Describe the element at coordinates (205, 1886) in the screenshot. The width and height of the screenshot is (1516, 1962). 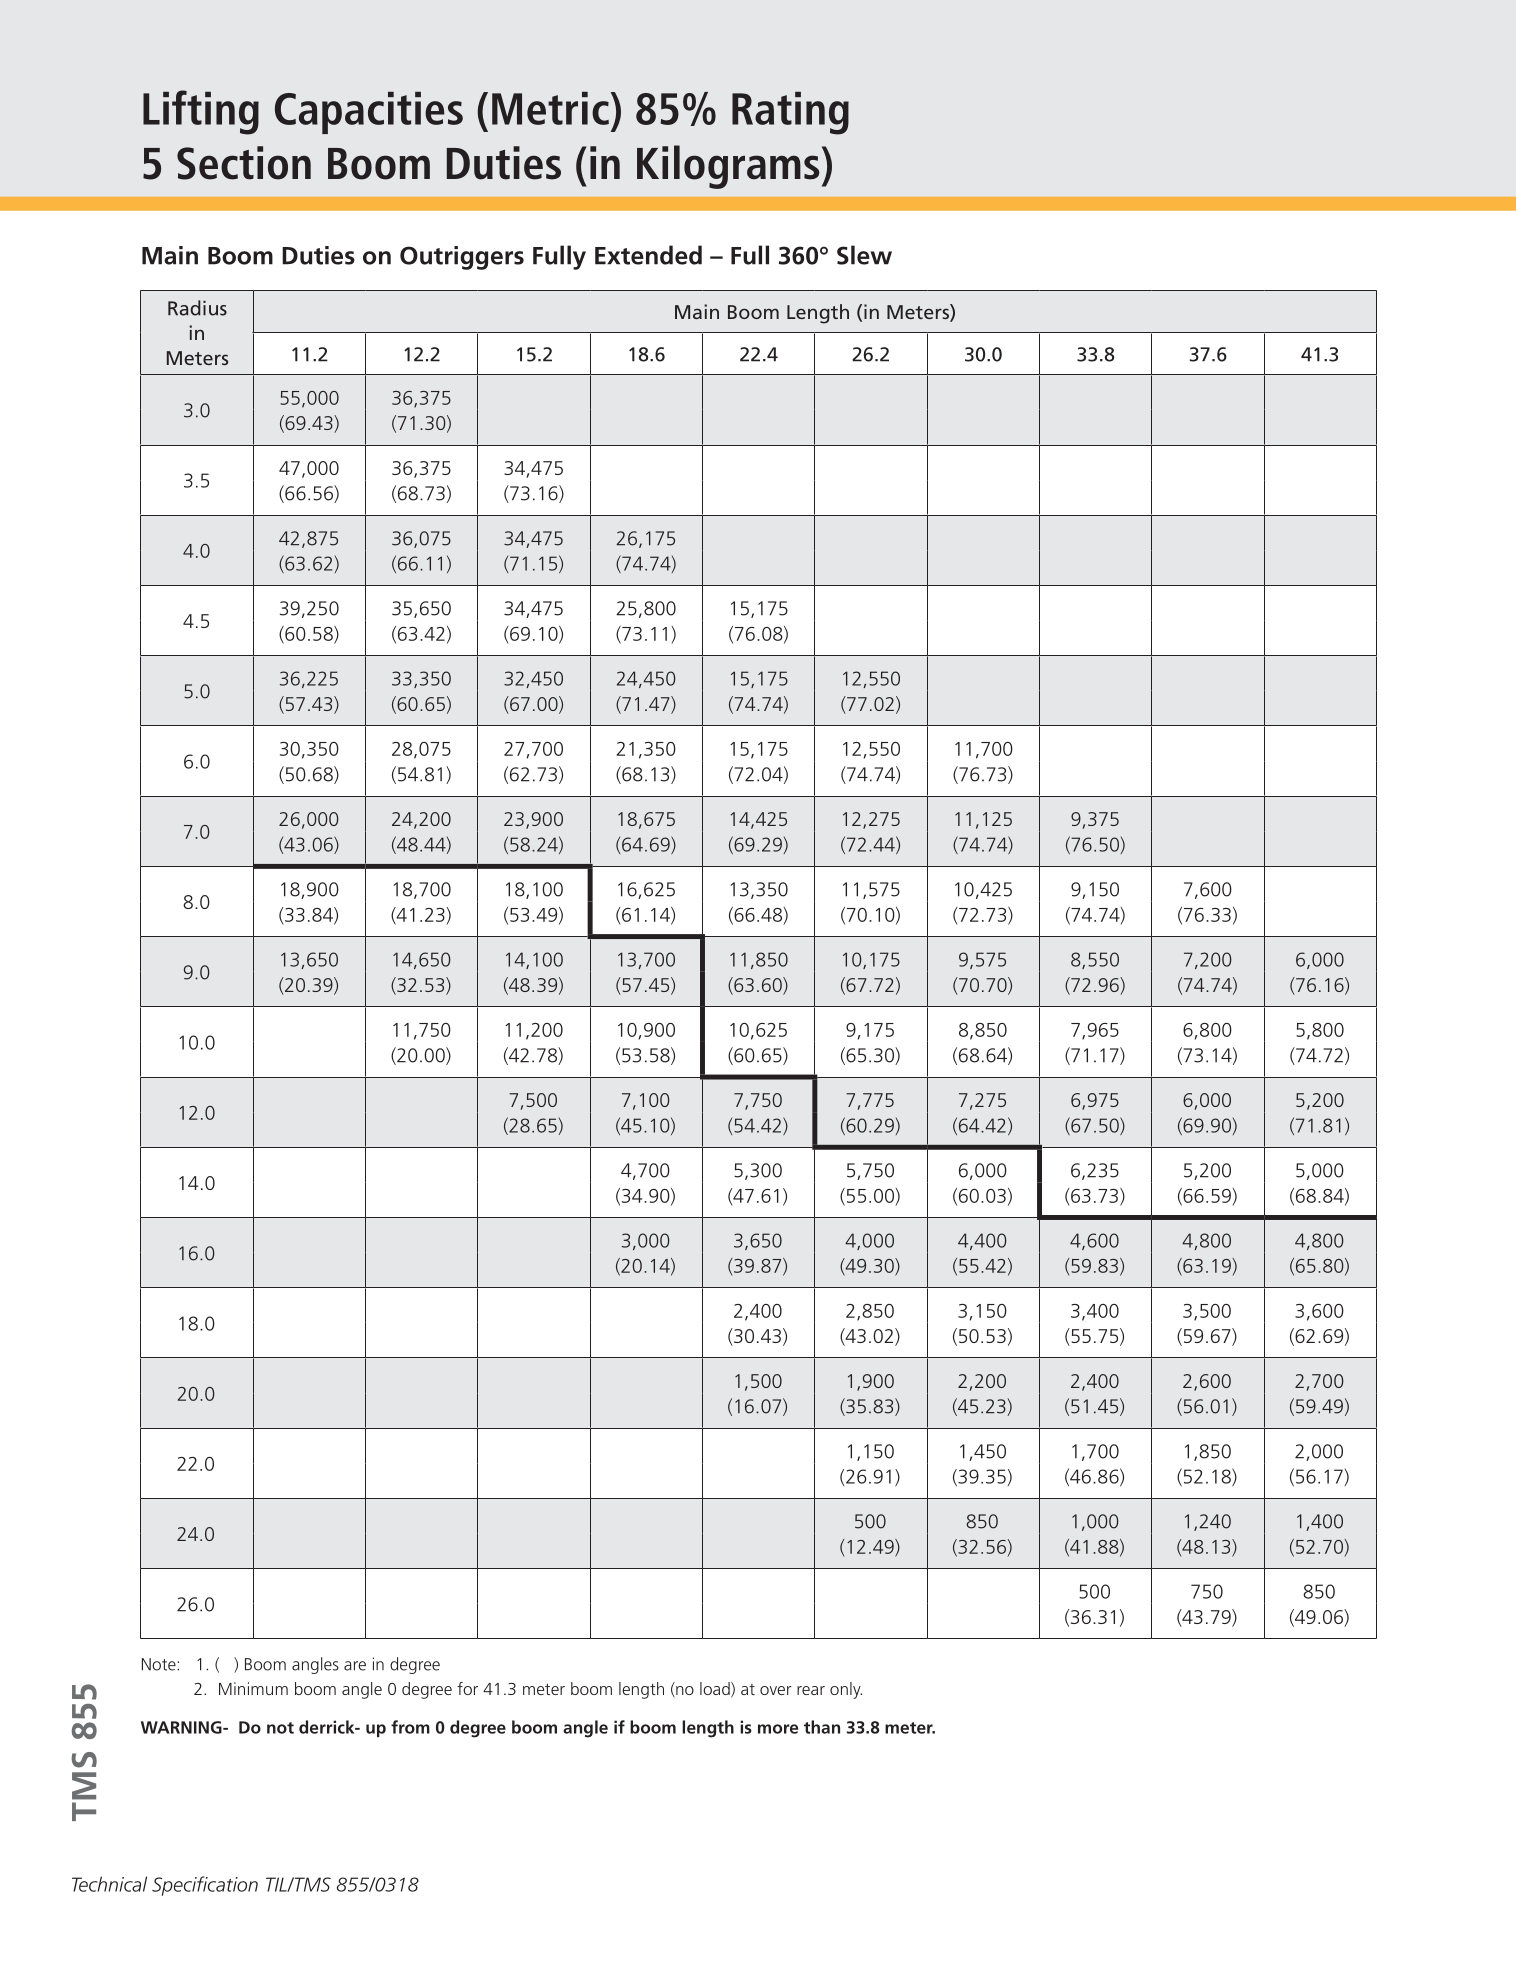
I see `Specification` at that location.
